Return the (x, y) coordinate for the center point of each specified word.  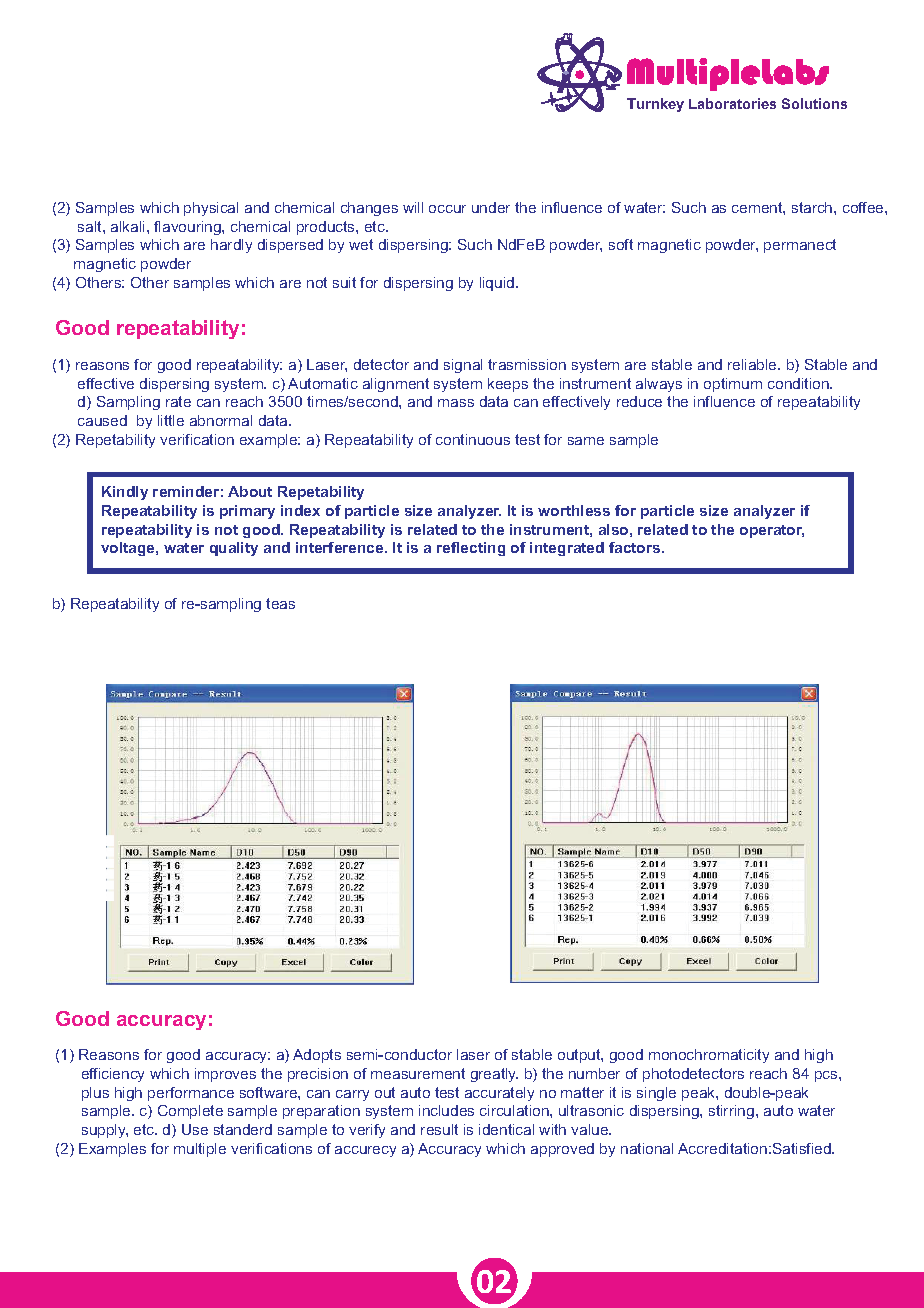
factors (636, 547)
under (491, 207)
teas (280, 603)
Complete (190, 1112)
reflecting (471, 549)
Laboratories (732, 103)
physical (211, 209)
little (171, 420)
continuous (473, 439)
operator (772, 531)
